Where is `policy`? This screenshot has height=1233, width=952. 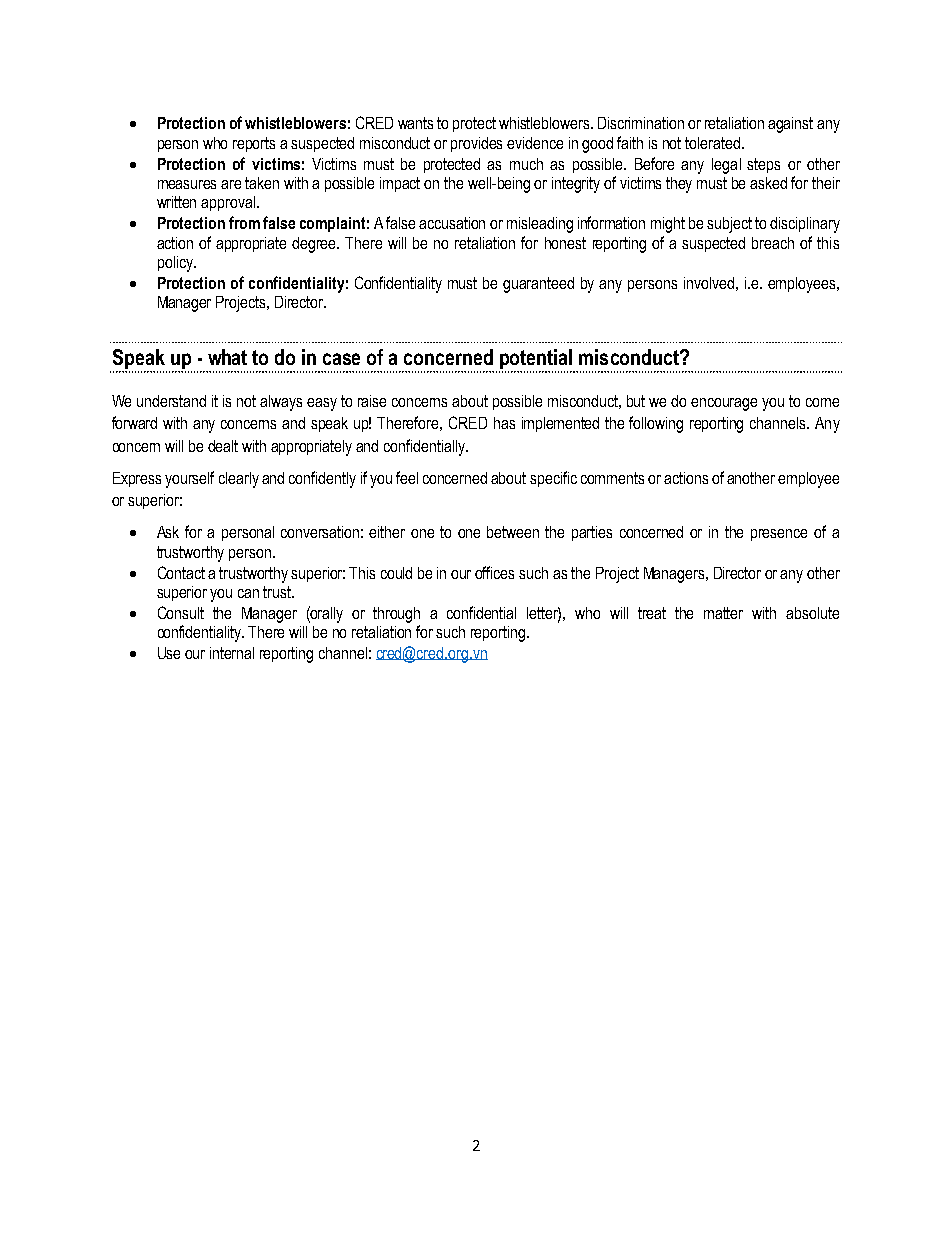 policy is located at coordinates (176, 264).
